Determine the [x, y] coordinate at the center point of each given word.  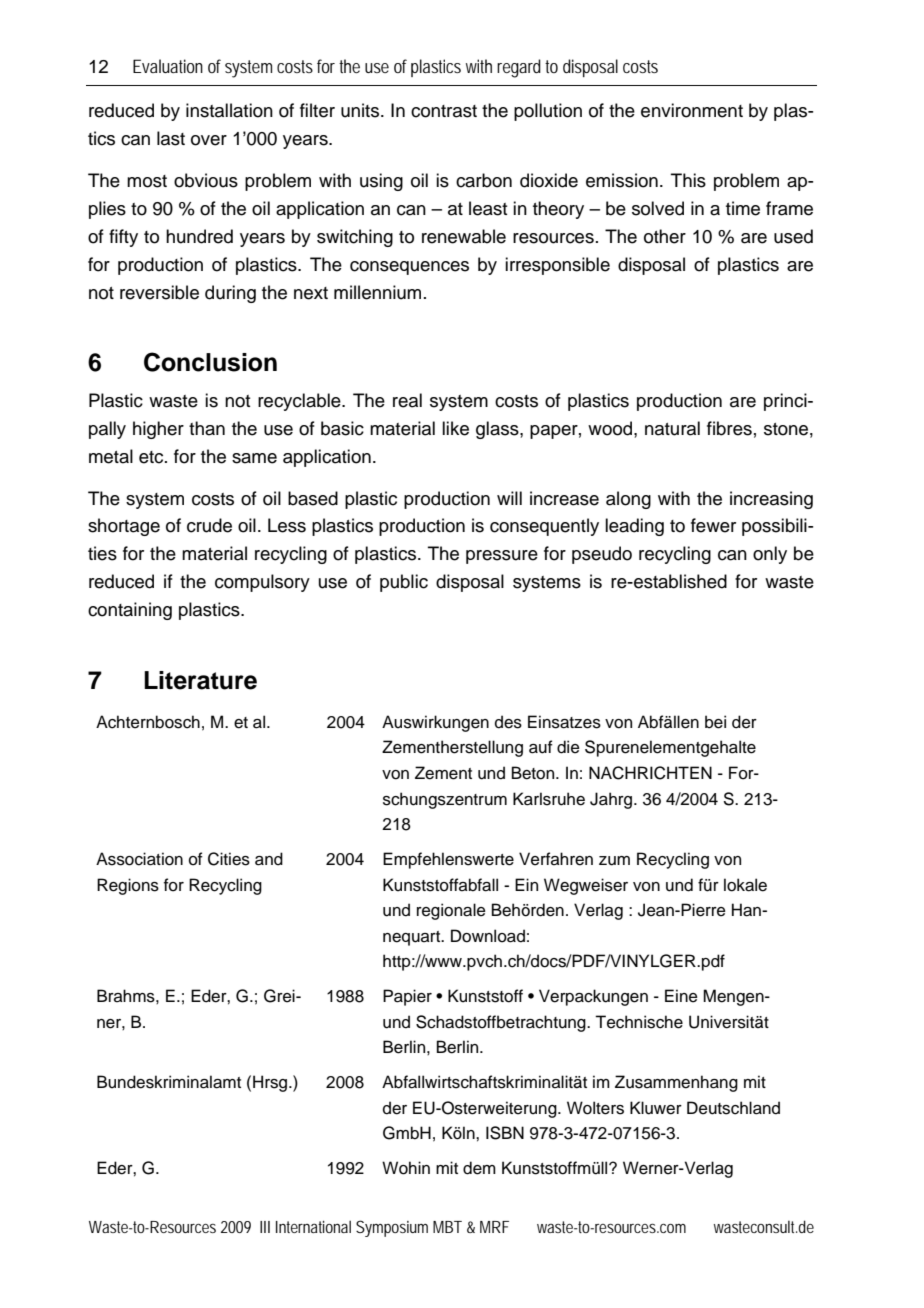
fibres [729, 428]
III [265, 1227]
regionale [451, 911]
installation [229, 110]
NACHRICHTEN [650, 773]
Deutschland [733, 1108]
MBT [447, 1227]
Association [139, 859]
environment [692, 110]
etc [152, 457]
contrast [444, 111]
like [455, 428]
